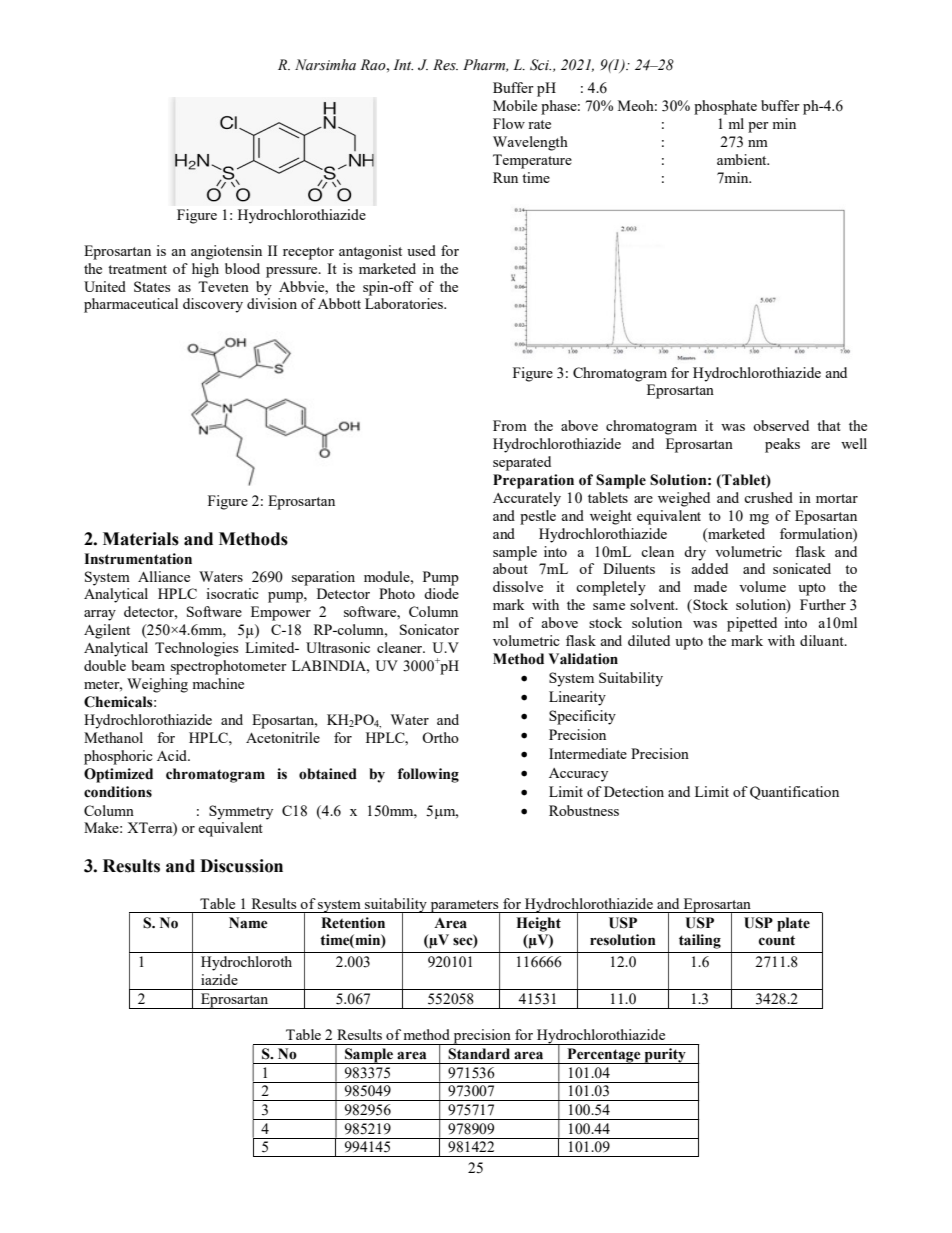 The image size is (952, 1233). What do you see at coordinates (164, 576) in the screenshot?
I see `Alliance` at bounding box center [164, 576].
